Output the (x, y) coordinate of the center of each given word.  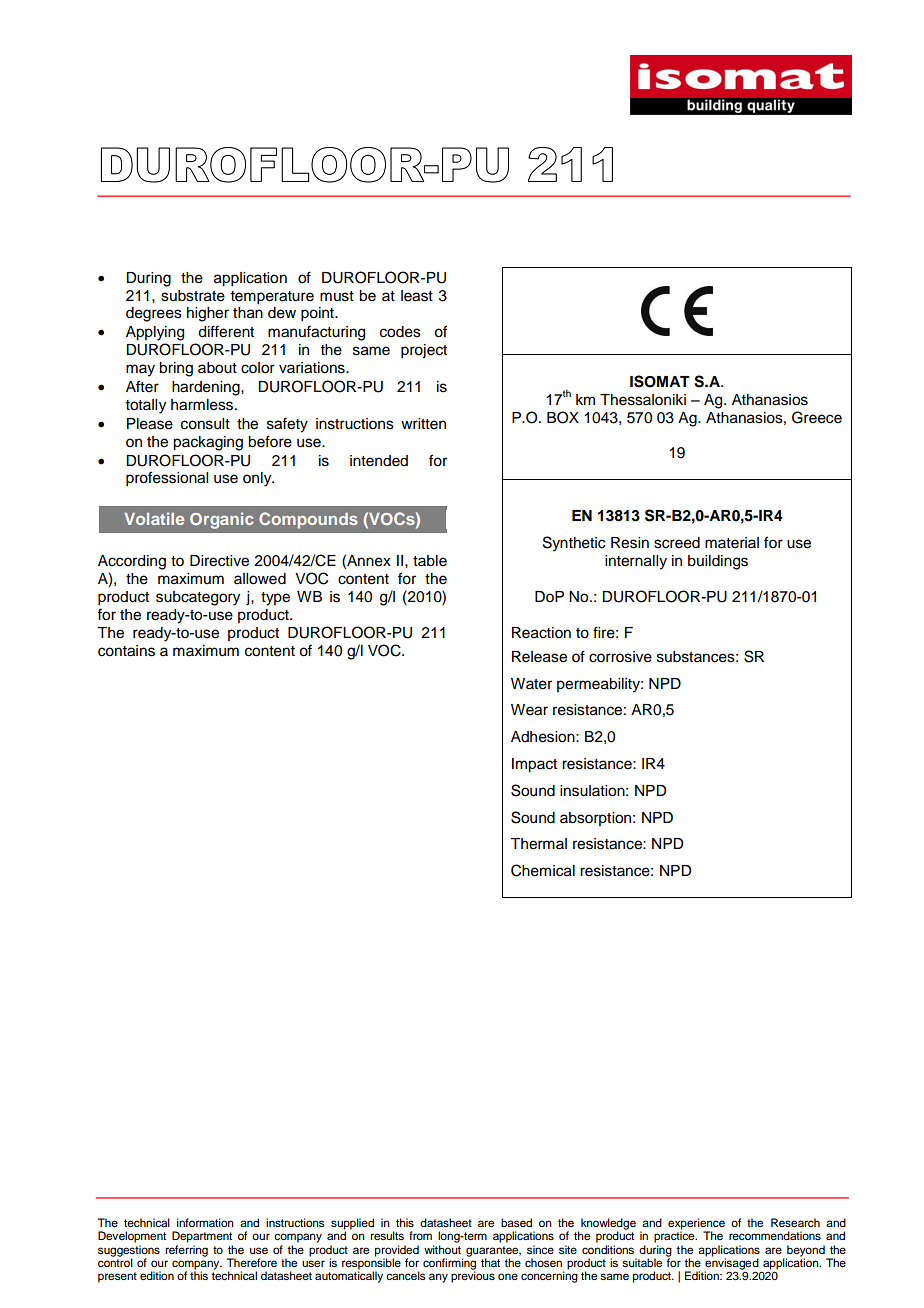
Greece (817, 417)
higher (208, 314)
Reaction (541, 633)
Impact (534, 765)
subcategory (198, 598)
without (442, 1249)
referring (186, 1251)
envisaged (732, 1264)
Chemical (543, 870)
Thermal (538, 844)
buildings (718, 562)
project (424, 351)
